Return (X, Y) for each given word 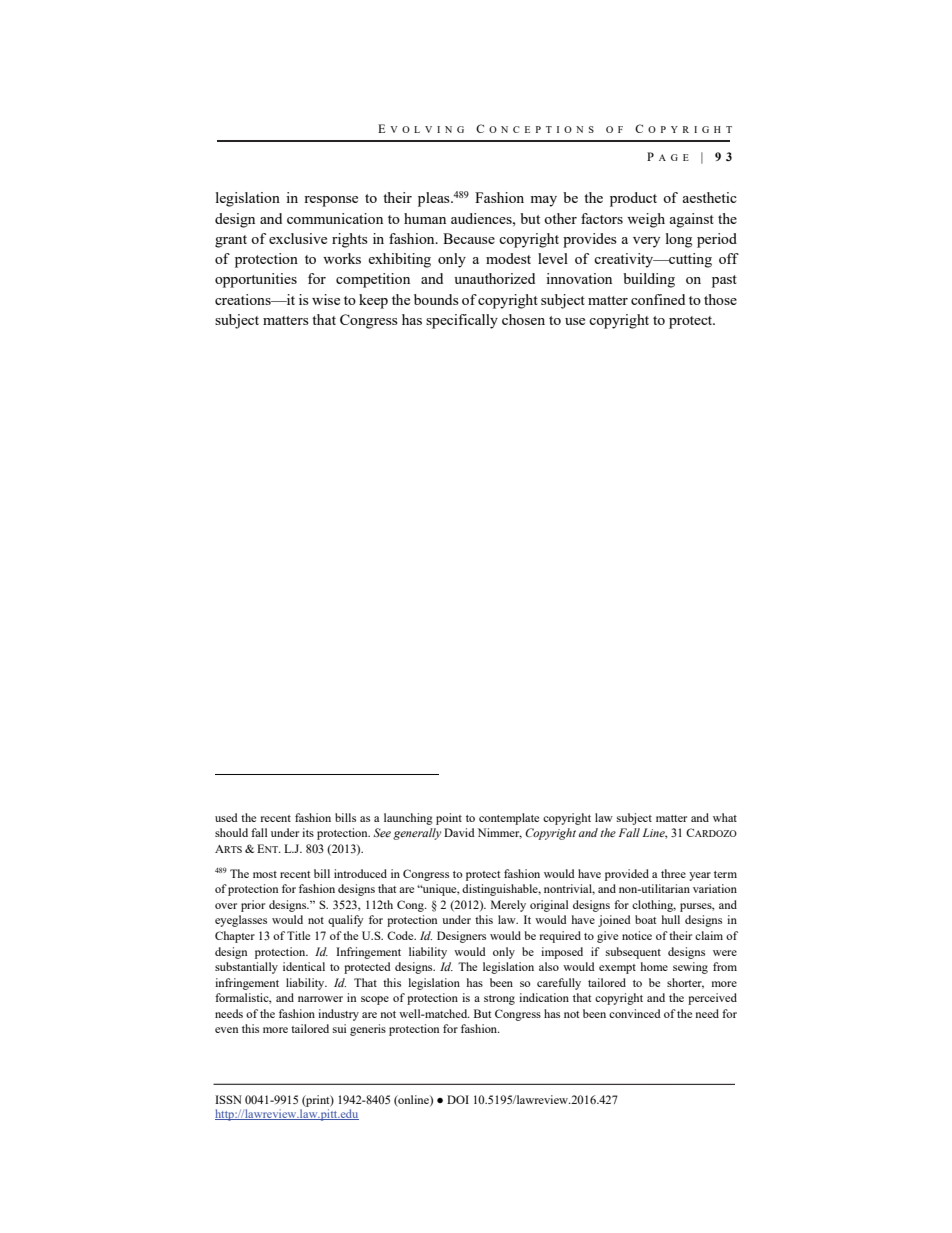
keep (373, 301)
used (226, 817)
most (265, 874)
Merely (508, 906)
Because (469, 238)
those (720, 299)
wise (326, 299)
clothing (654, 906)
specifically (462, 321)
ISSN (228, 1099)
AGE (674, 157)
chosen (523, 319)
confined (658, 299)
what (725, 817)
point (449, 819)
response (331, 201)
